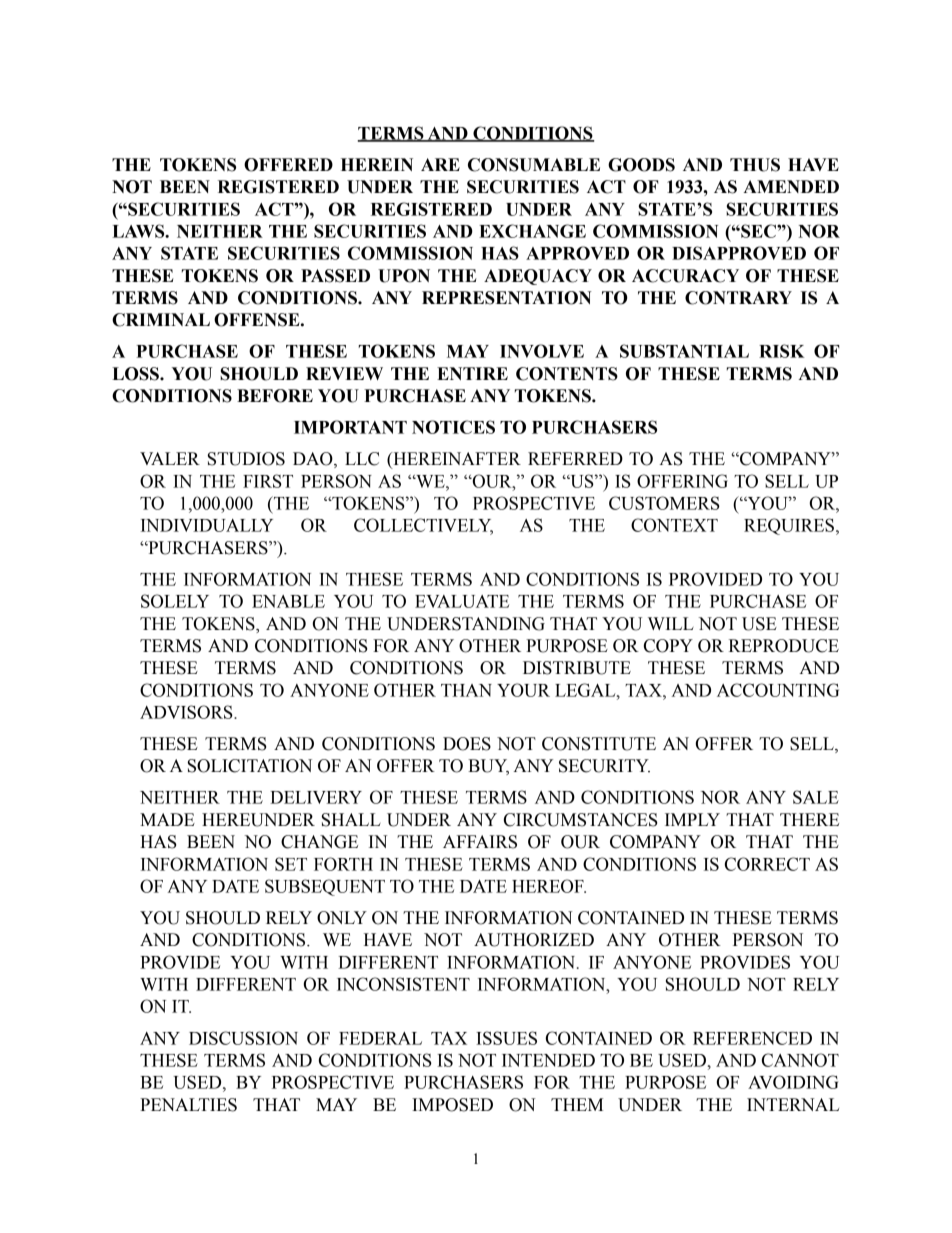 The width and height of the page is (952, 1233). Describe the element at coordinates (188, 1105) in the page. I see `PENALTIES` at that location.
